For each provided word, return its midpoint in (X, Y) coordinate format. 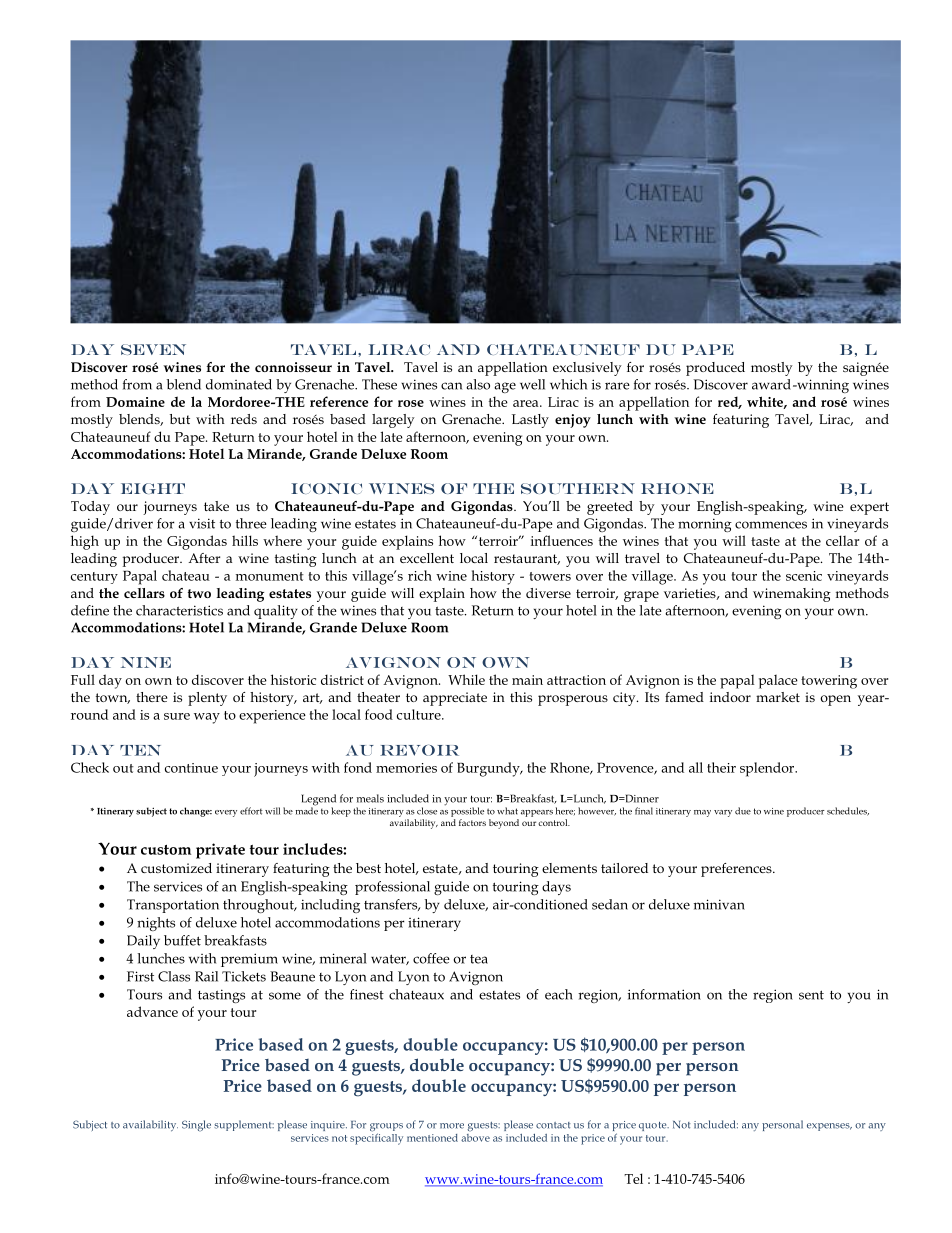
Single (196, 1126)
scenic (804, 576)
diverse (548, 593)
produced (715, 369)
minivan (719, 904)
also (478, 384)
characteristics (179, 610)
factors (472, 822)
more (452, 1126)
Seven (153, 349)
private (220, 851)
